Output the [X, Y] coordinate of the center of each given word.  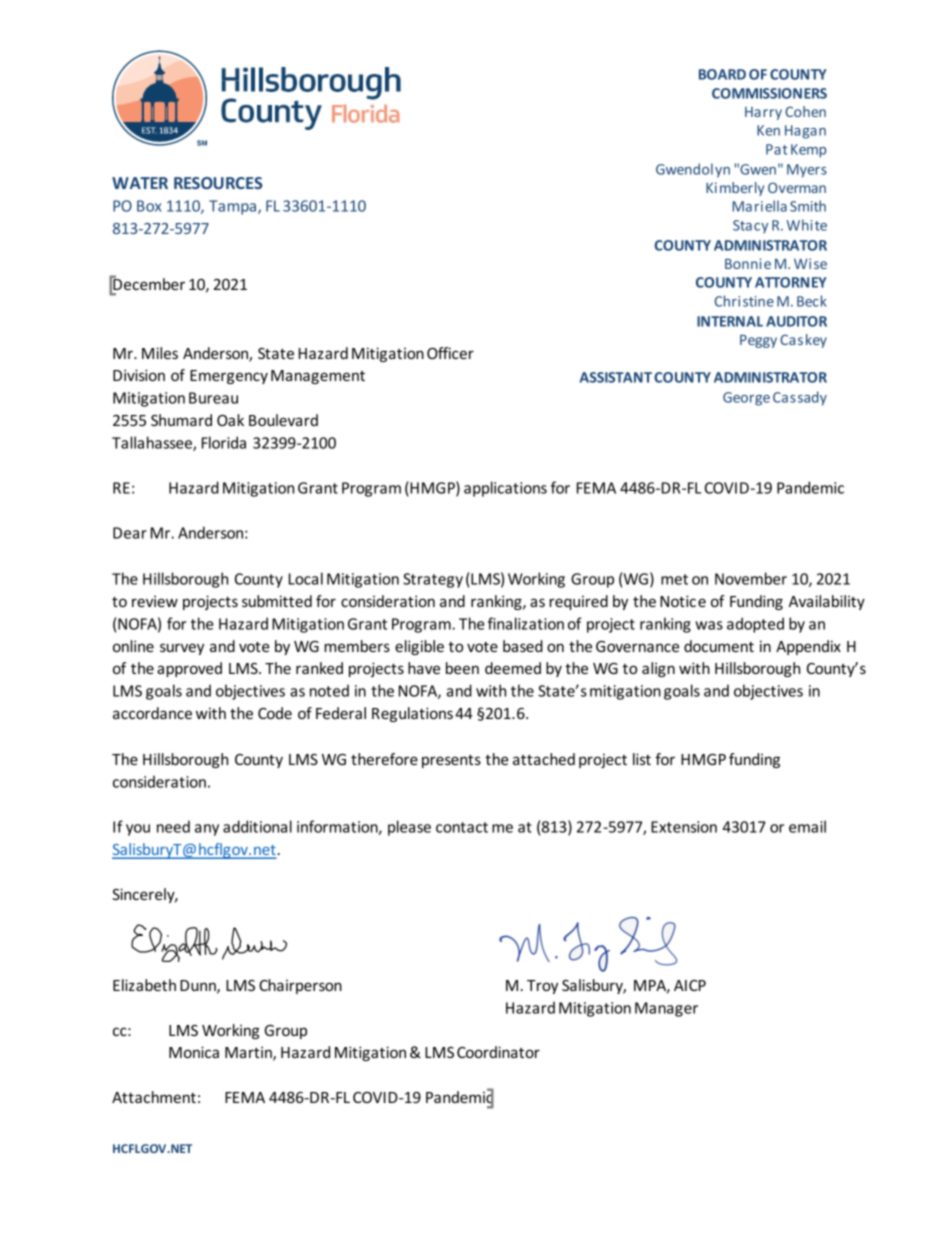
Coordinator [498, 1052]
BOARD [722, 74]
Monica [194, 1052]
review [155, 601]
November [751, 578]
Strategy [433, 580]
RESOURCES [218, 183]
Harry [763, 113]
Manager [666, 1009]
